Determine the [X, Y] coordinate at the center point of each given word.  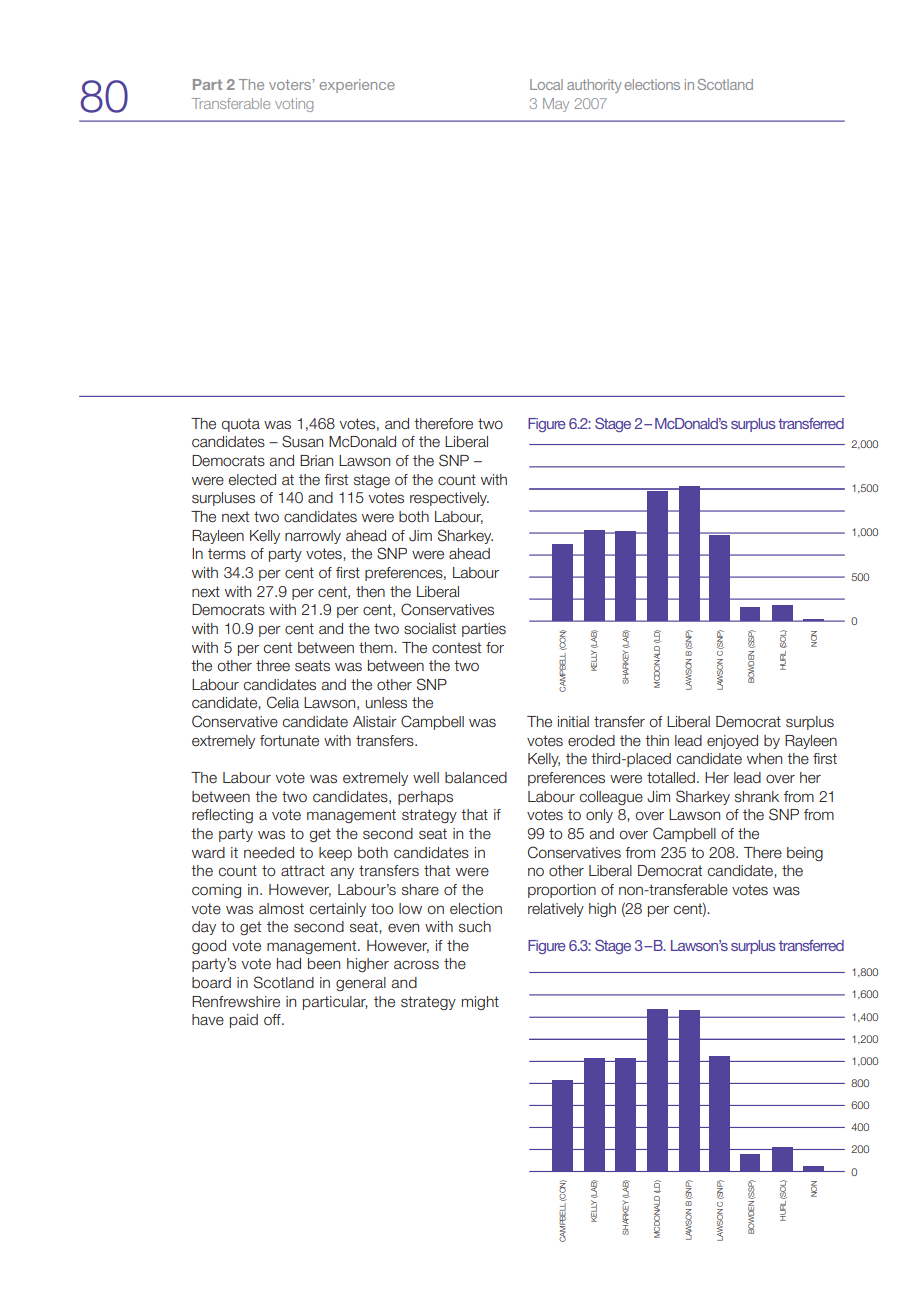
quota [241, 425]
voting [294, 105]
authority [594, 86]
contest [456, 648]
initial [573, 721]
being [805, 854]
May [556, 105]
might [480, 1003]
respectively [449, 499]
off [273, 1019]
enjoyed [732, 742]
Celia [283, 702]
